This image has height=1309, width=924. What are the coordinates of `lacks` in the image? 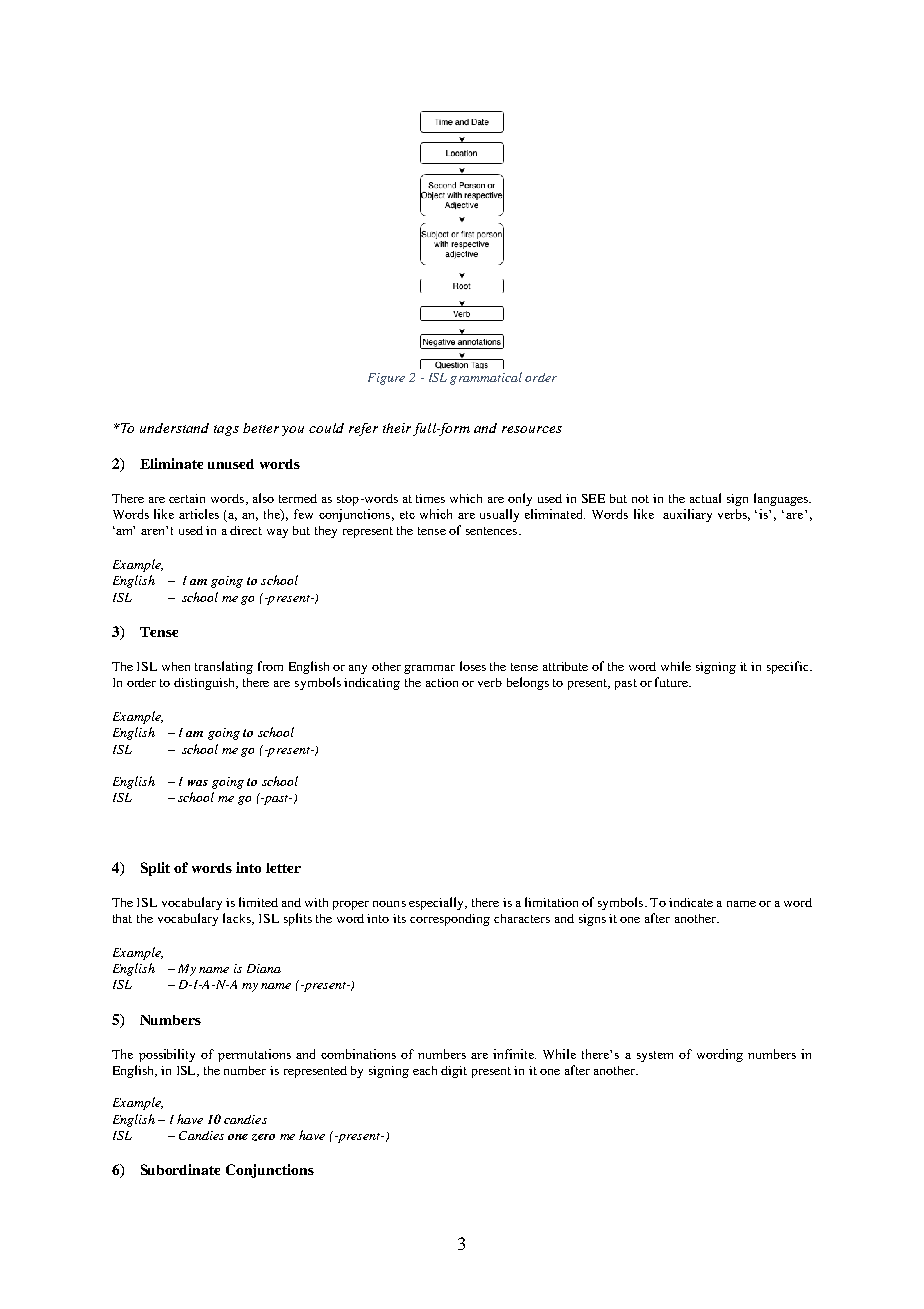 It's located at (238, 919).
